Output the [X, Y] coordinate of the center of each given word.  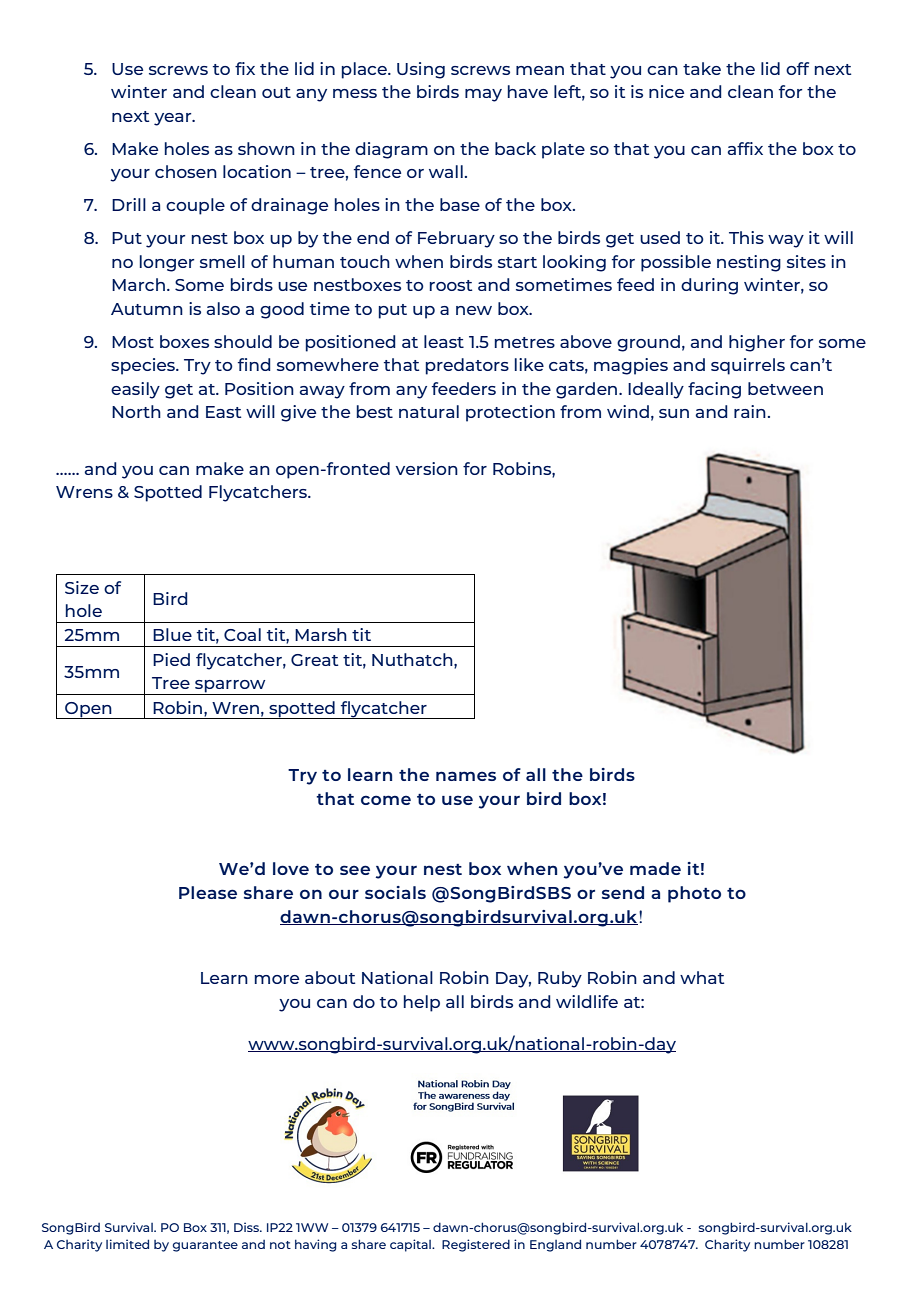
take [702, 68]
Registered [476, 1245]
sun [674, 413]
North [136, 411]
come [386, 800]
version [427, 468]
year [174, 119]
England [555, 1245]
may [483, 95]
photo [694, 894]
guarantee [205, 1246]
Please [208, 892]
